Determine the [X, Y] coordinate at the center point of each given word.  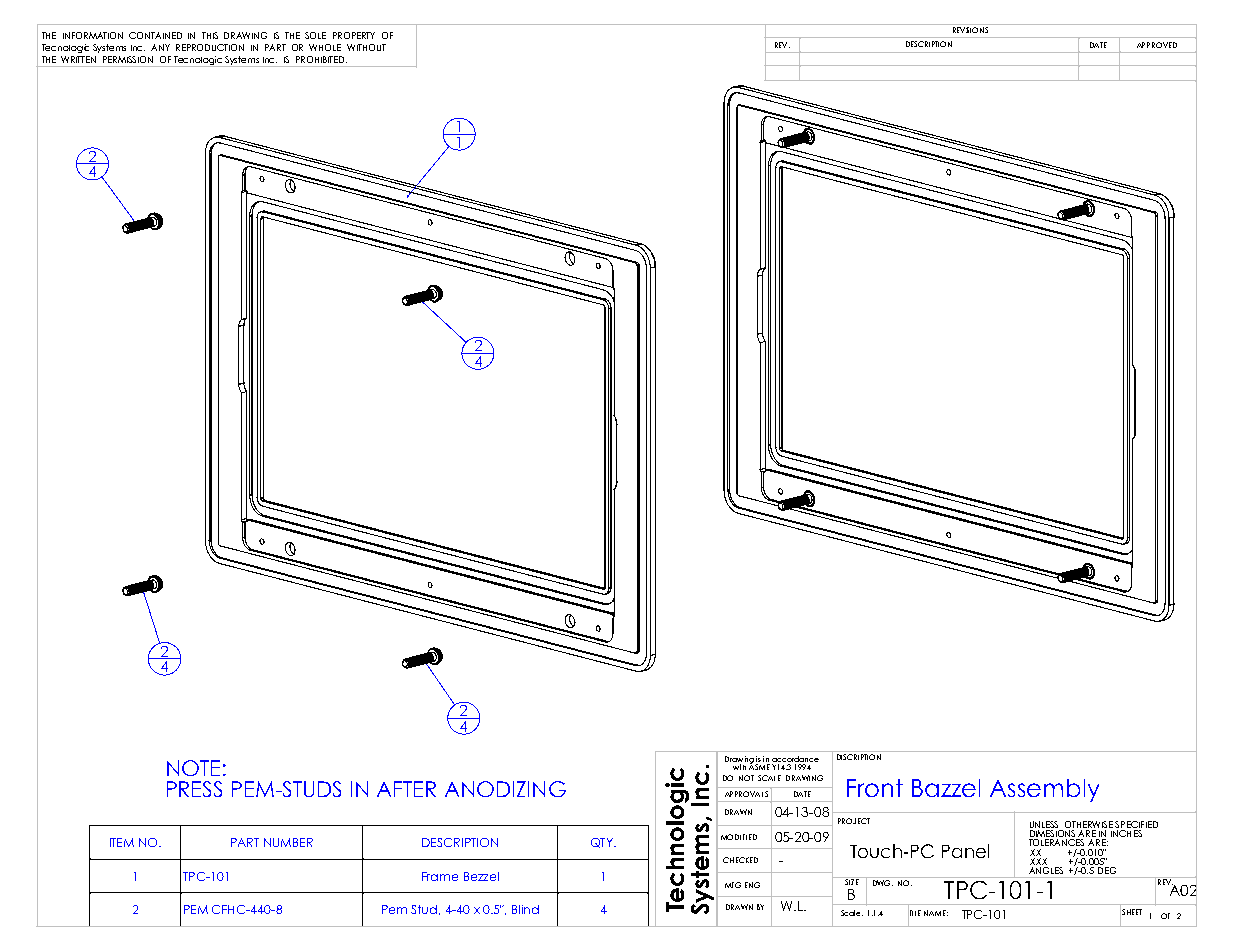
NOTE [193, 768]
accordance [795, 760]
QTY [603, 843]
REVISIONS [970, 30]
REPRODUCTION [210, 47]
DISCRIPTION [859, 757]
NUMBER [288, 842]
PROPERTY [354, 35]
